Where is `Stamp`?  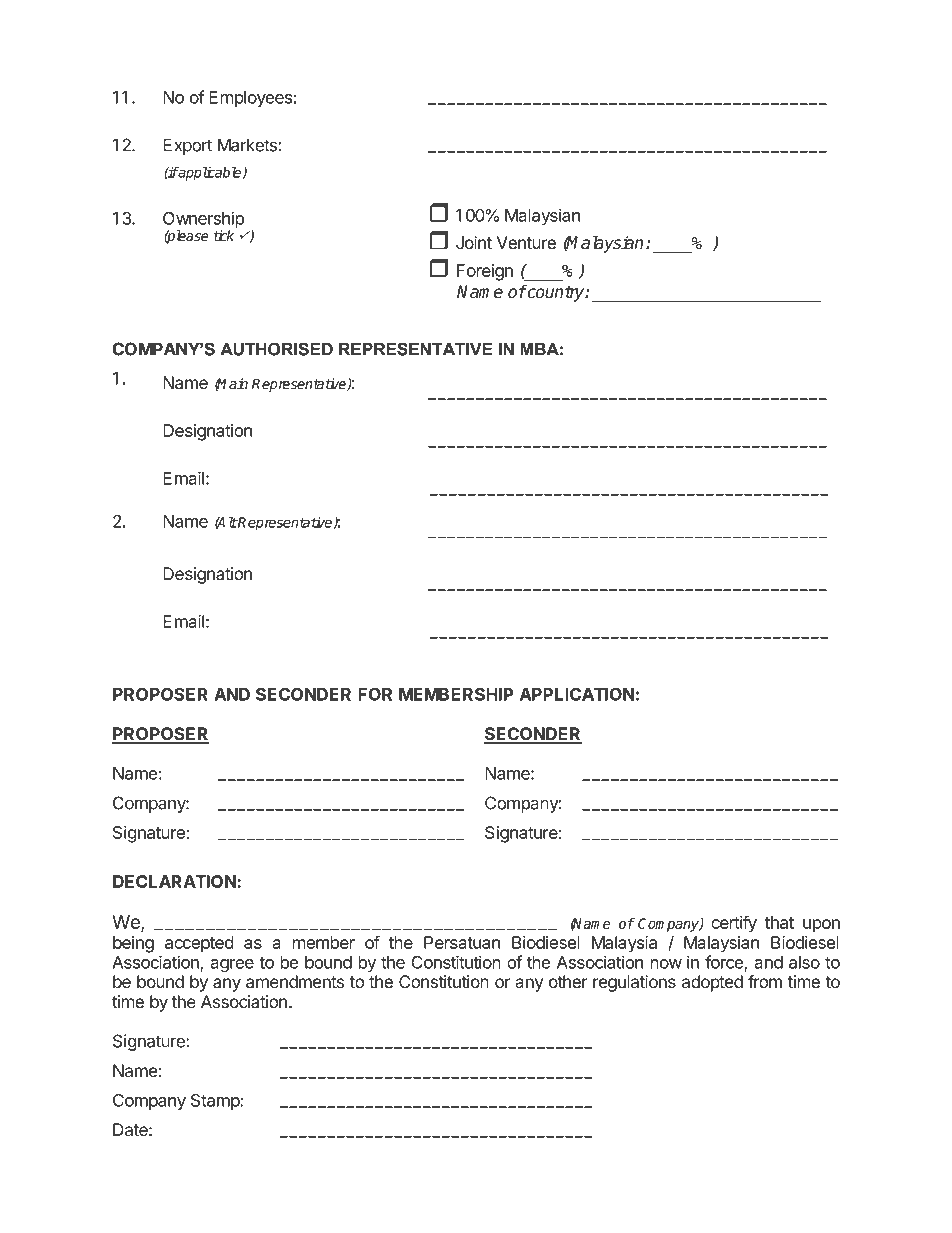
Stamp is located at coordinates (216, 1102).
